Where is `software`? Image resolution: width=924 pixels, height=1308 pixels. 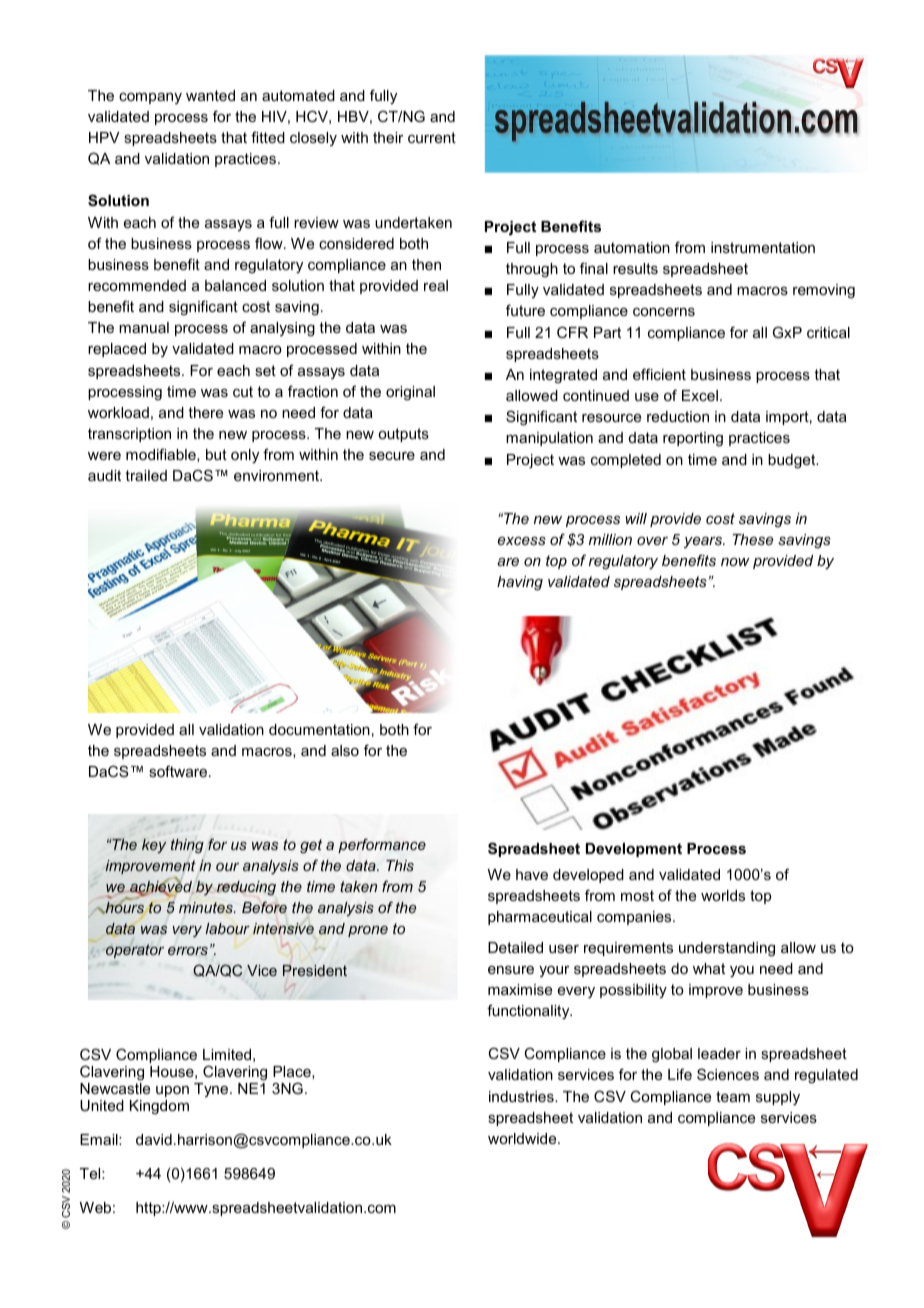 software is located at coordinates (178, 771).
